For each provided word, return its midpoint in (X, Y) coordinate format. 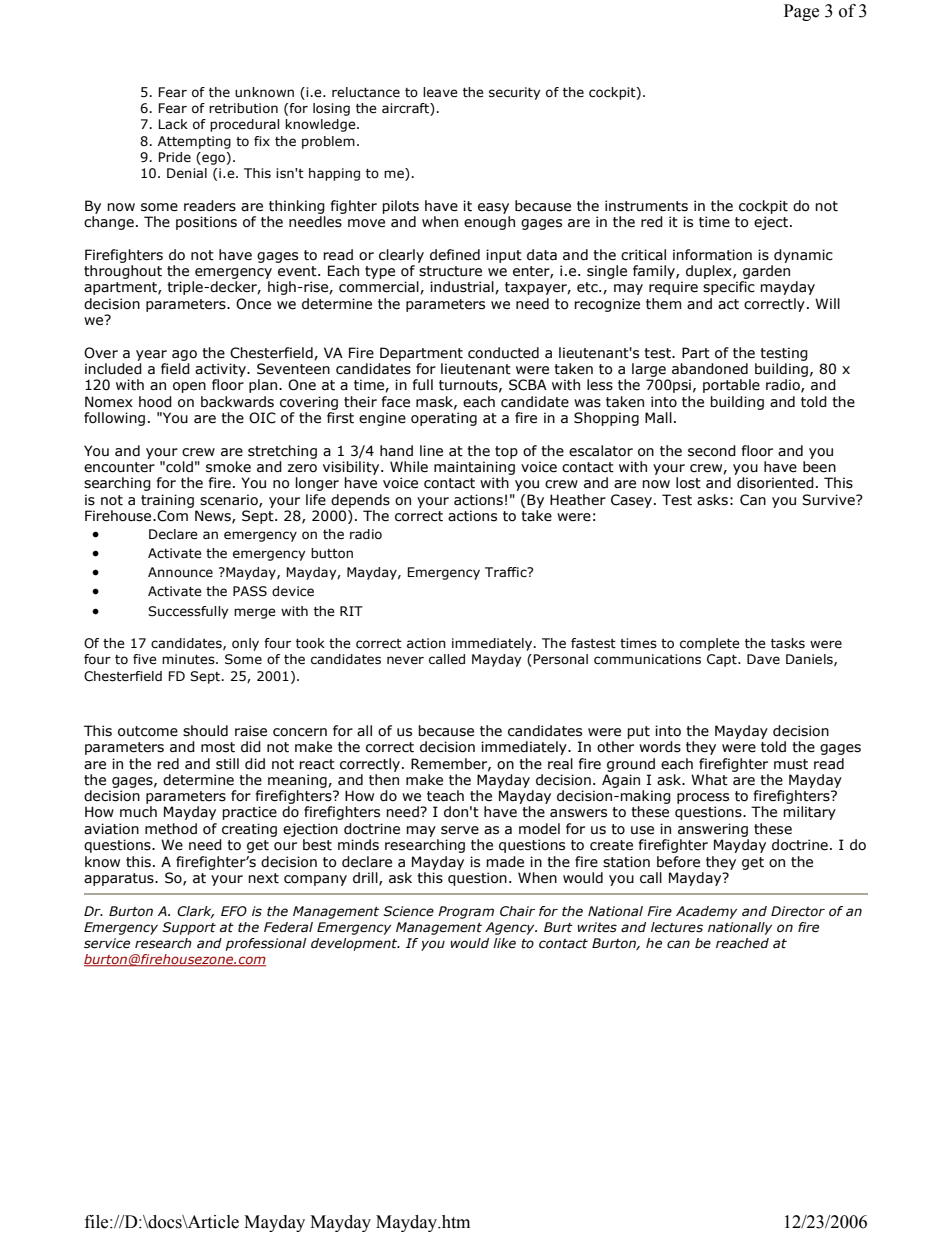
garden (766, 272)
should (205, 731)
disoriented (775, 483)
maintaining (474, 469)
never (405, 660)
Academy (706, 912)
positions (206, 223)
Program (466, 912)
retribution (243, 108)
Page (801, 12)
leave (440, 92)
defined (455, 255)
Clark (195, 912)
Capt (723, 660)
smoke (228, 467)
